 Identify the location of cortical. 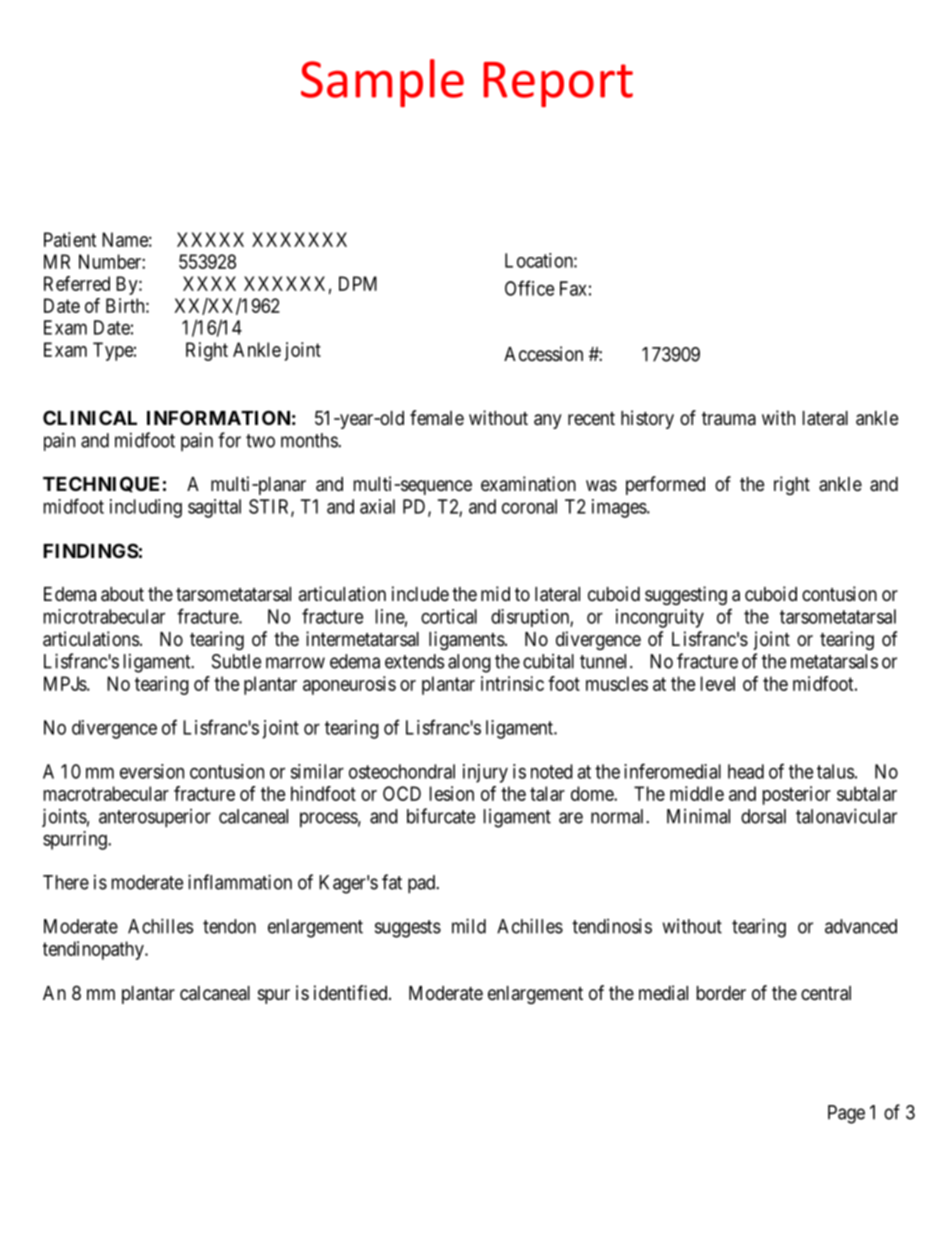
(449, 616).
